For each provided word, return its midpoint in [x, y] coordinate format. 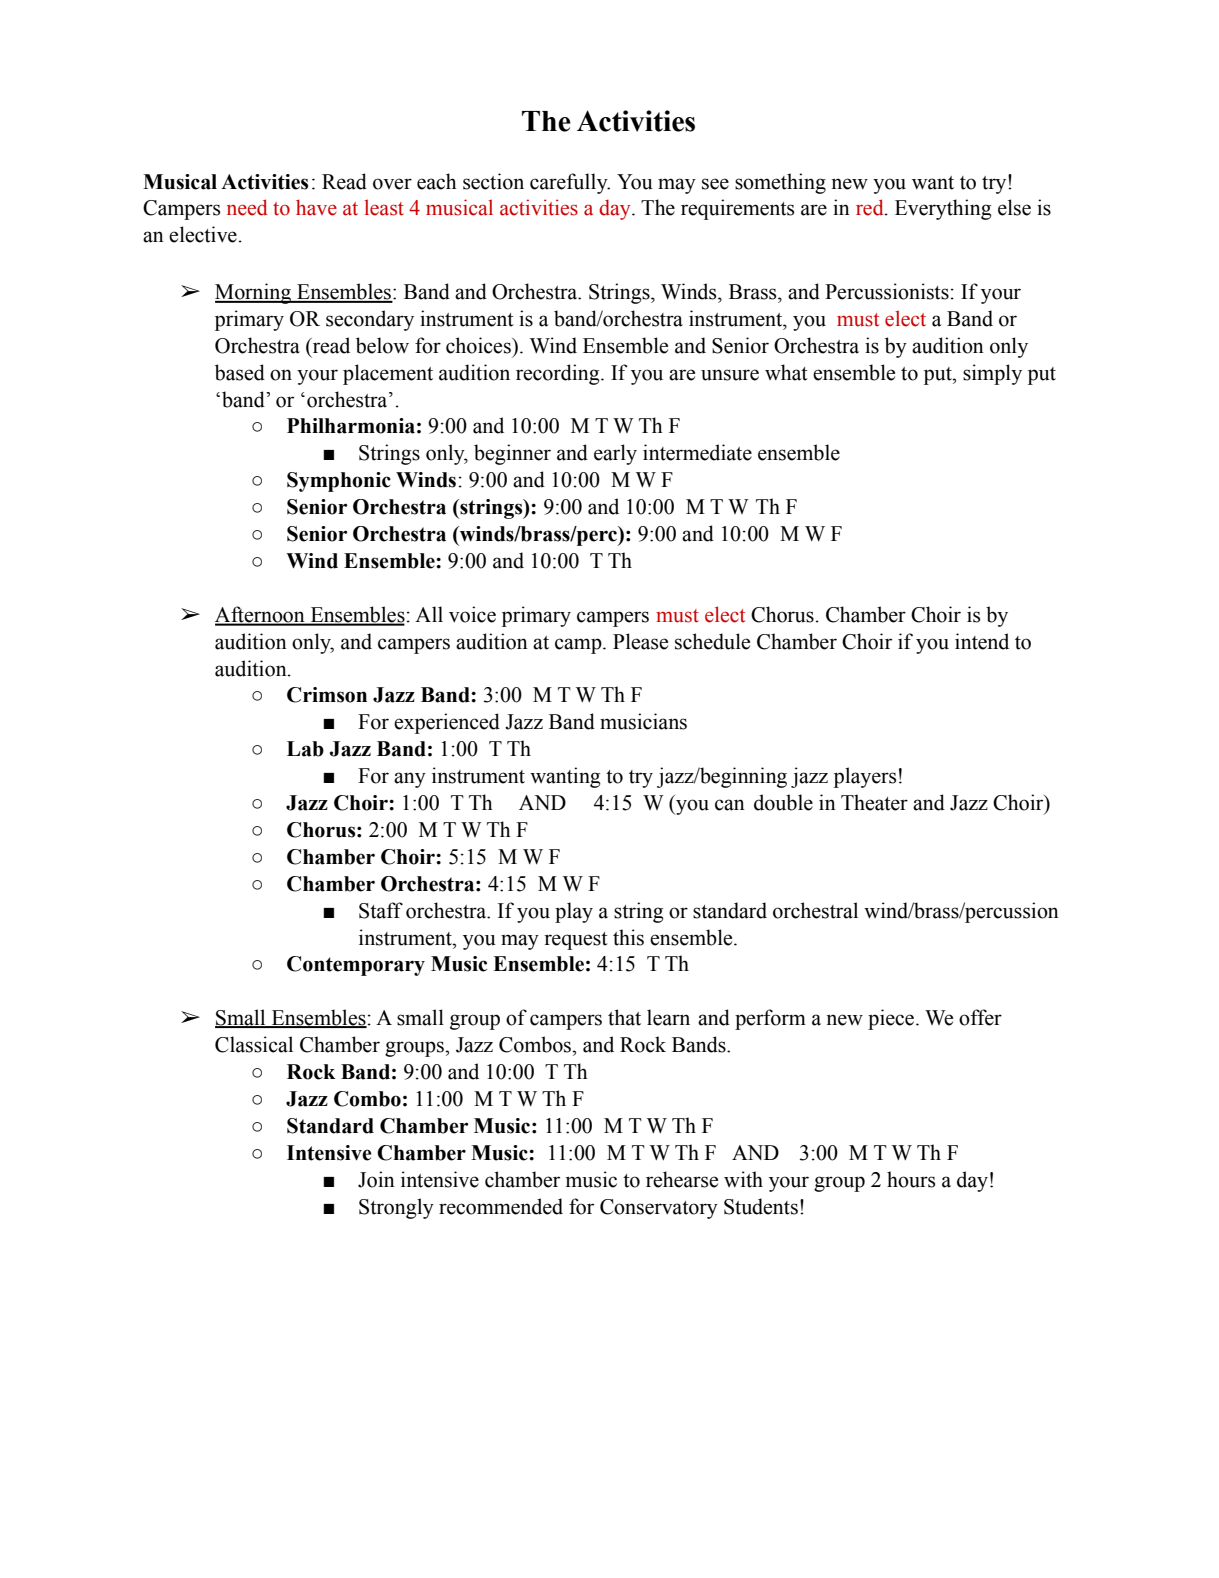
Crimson [327, 695]
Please [640, 641]
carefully [570, 183]
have [316, 207]
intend [982, 641]
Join [376, 1179]
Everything [943, 209]
